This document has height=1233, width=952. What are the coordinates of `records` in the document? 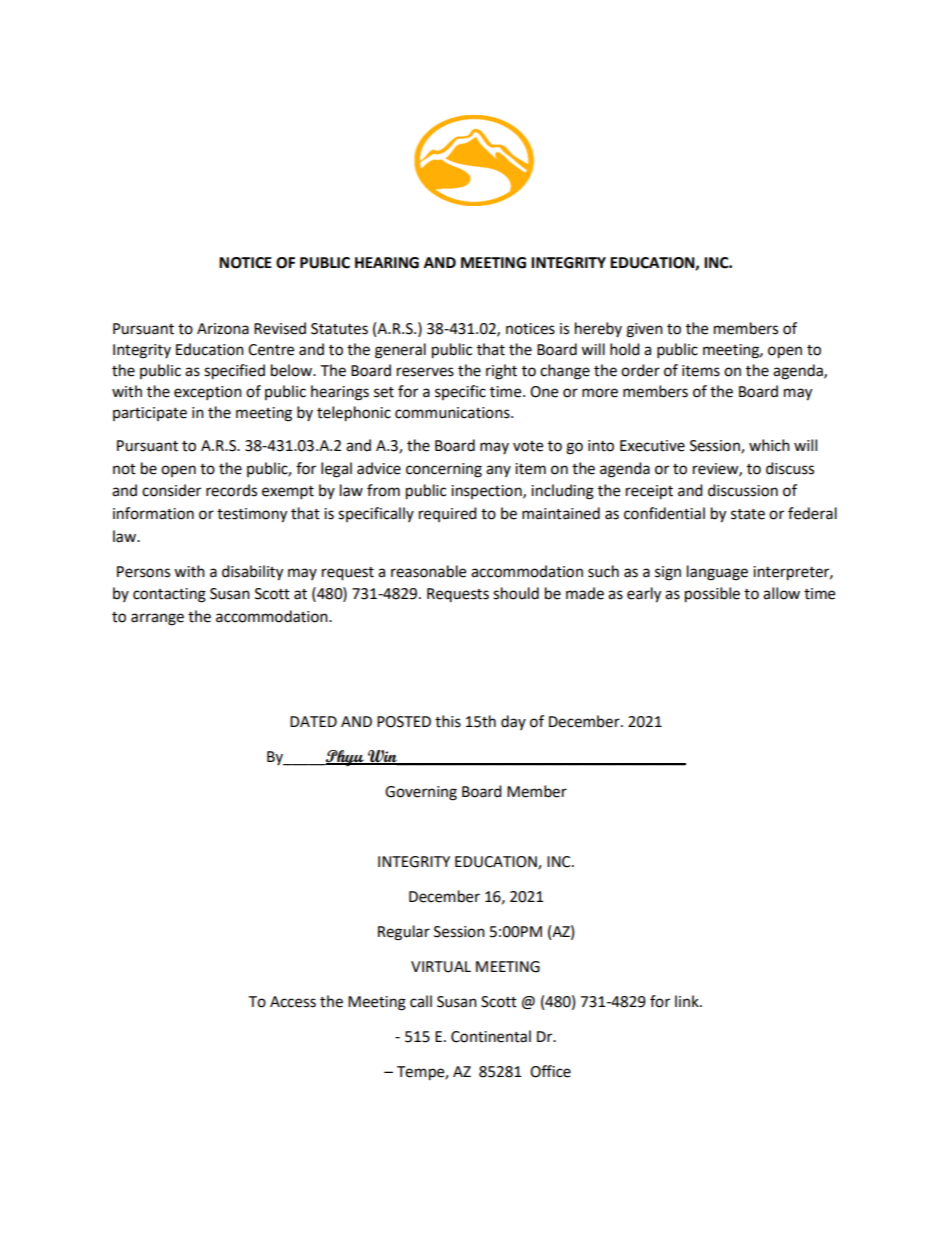 It's located at (231, 490).
